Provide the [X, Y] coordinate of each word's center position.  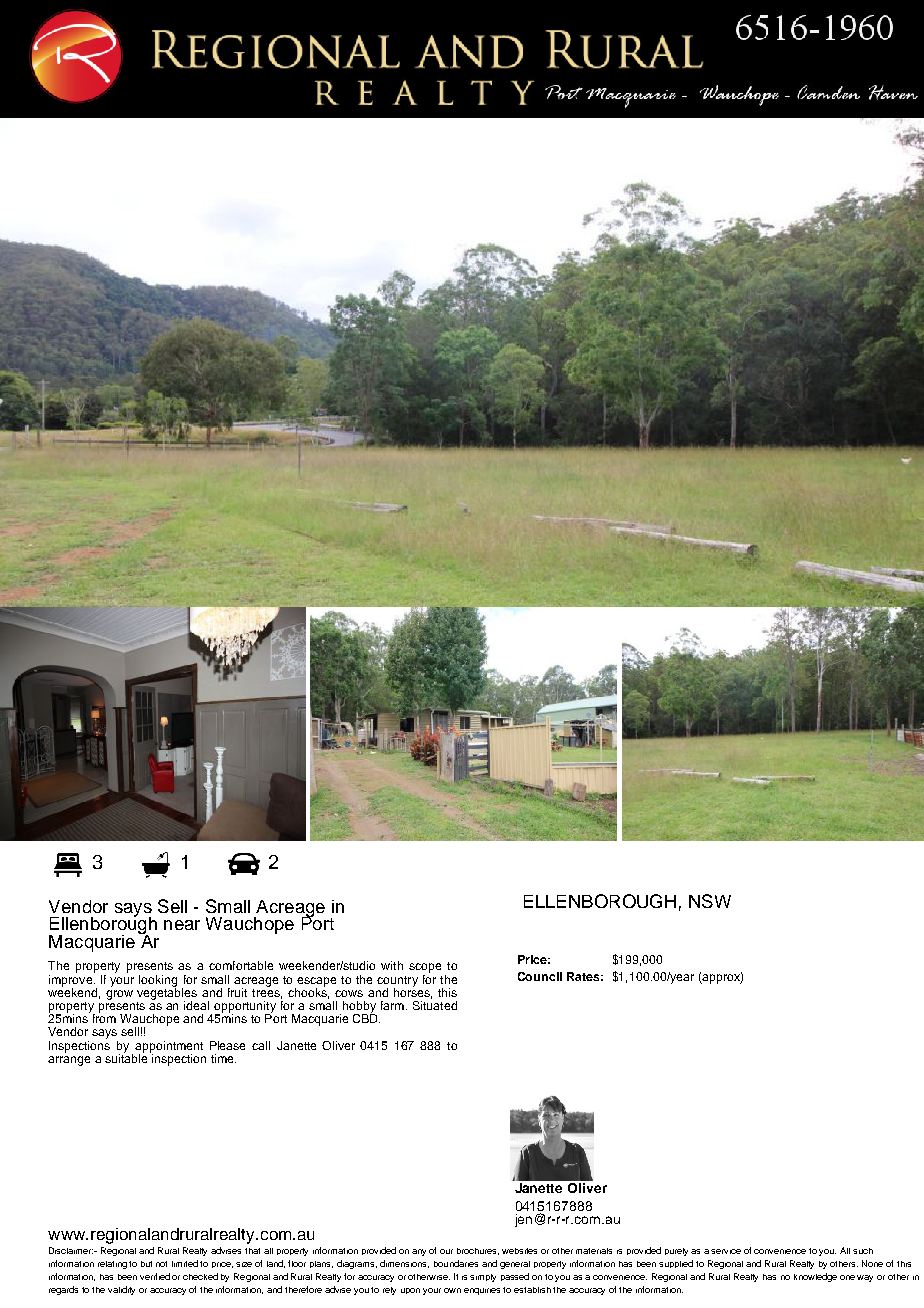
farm [392, 1005]
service [726, 1251]
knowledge [815, 1277]
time [223, 1058]
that [252, 1251]
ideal [196, 1005]
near [182, 925]
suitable [126, 1057]
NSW [710, 901]
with [392, 965]
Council [540, 976]
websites [519, 1251]
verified [155, 1276]
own [452, 1290]
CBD [366, 1017]
